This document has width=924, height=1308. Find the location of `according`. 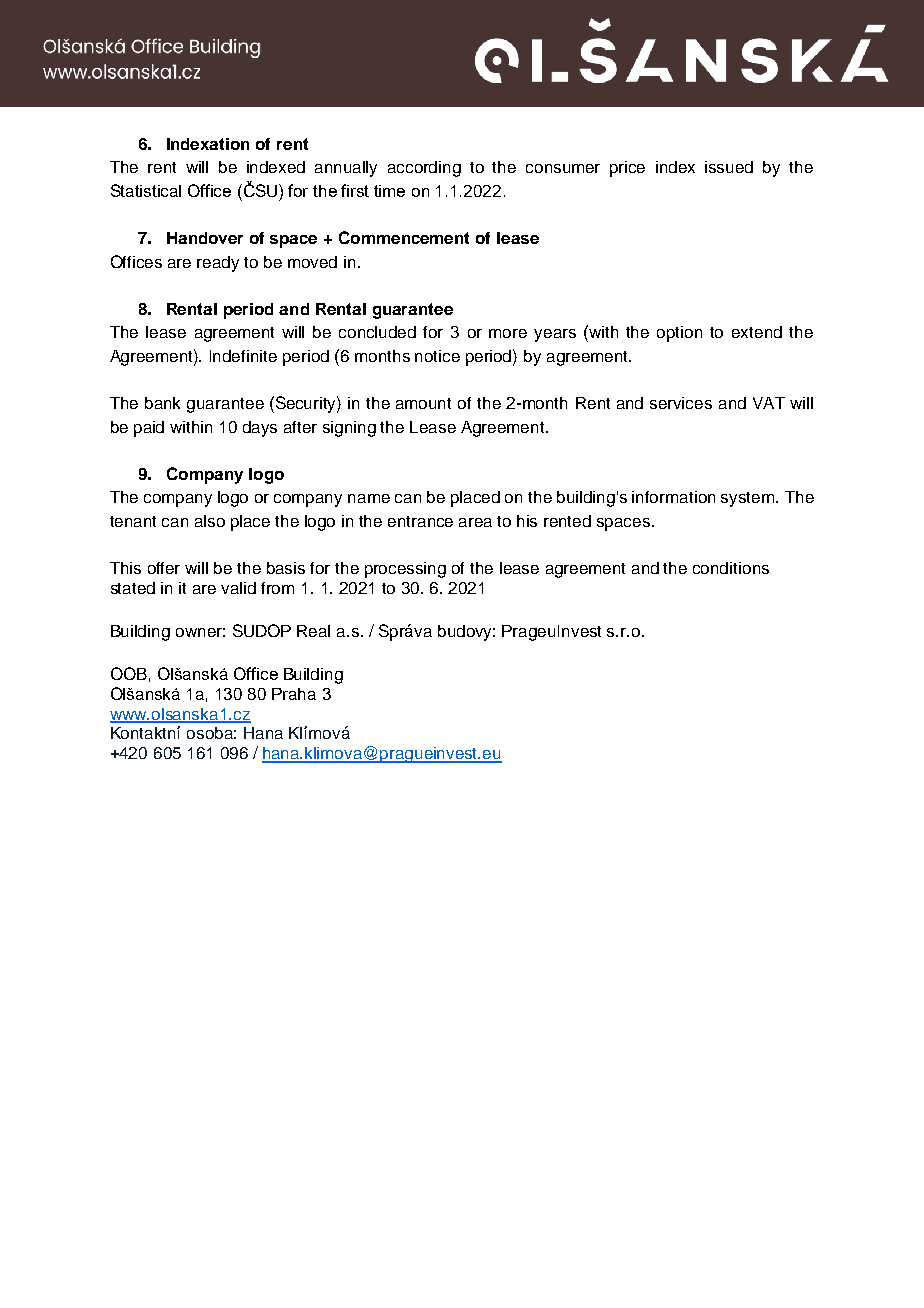

according is located at coordinates (424, 169).
